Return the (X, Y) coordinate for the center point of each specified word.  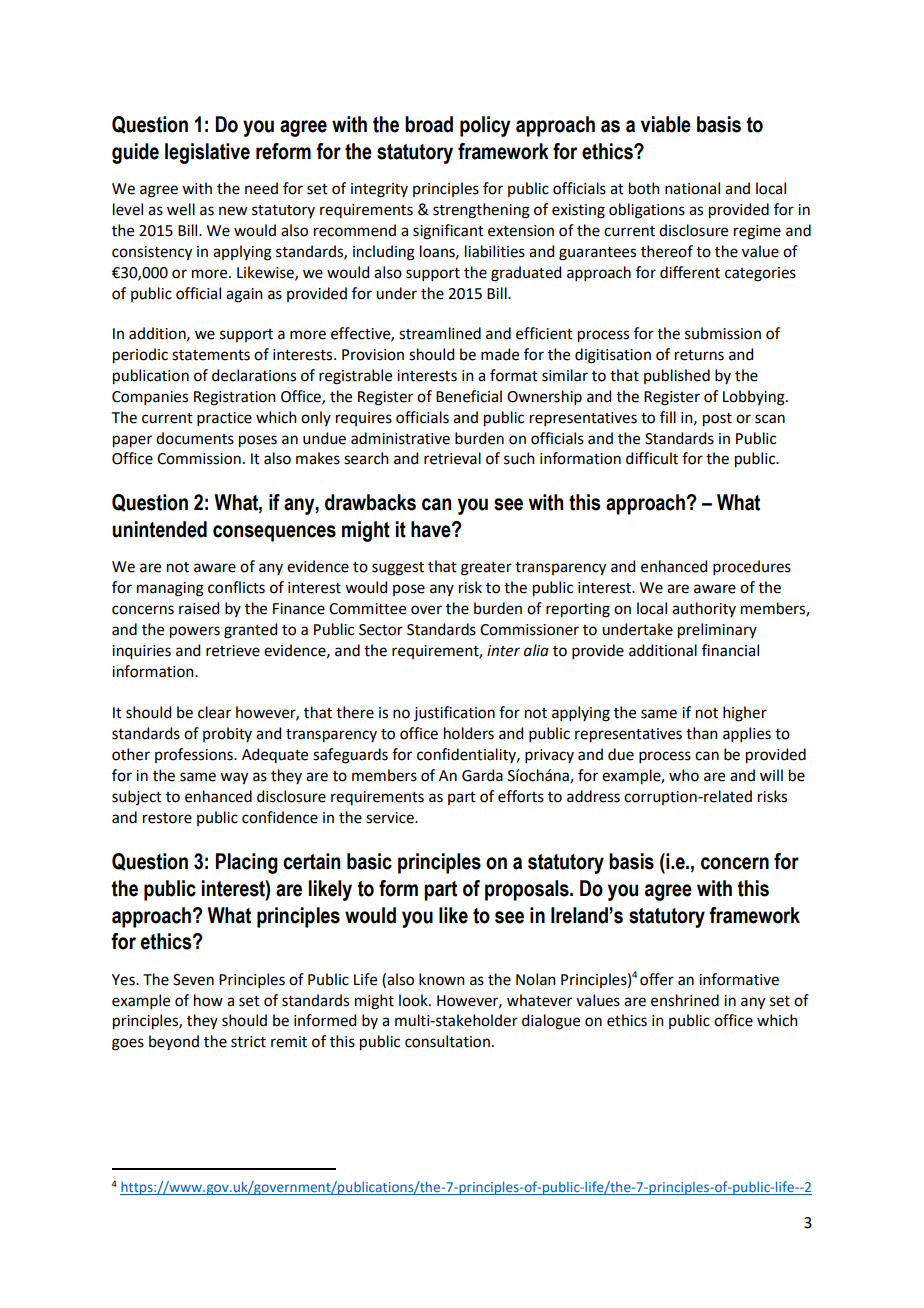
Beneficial (469, 396)
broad (429, 124)
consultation (447, 1041)
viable (666, 124)
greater (486, 569)
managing (170, 589)
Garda (482, 775)
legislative (207, 153)
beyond (174, 1042)
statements (211, 355)
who (684, 775)
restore (167, 818)
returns (699, 355)
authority (704, 609)
